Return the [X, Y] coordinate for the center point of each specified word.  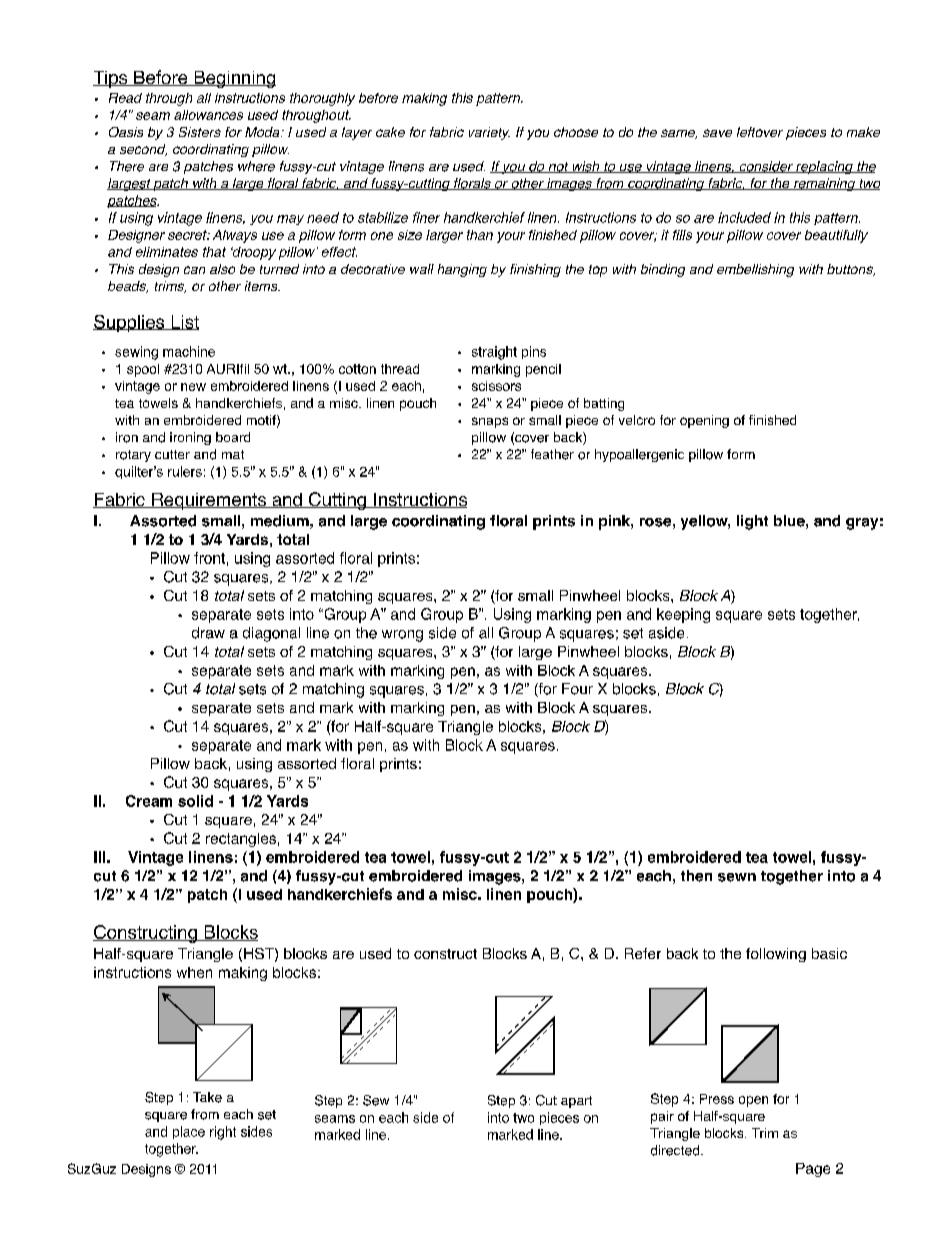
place [189, 1132]
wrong [402, 636]
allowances [208, 115]
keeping [683, 615]
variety [489, 133]
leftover [760, 132]
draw [208, 633]
